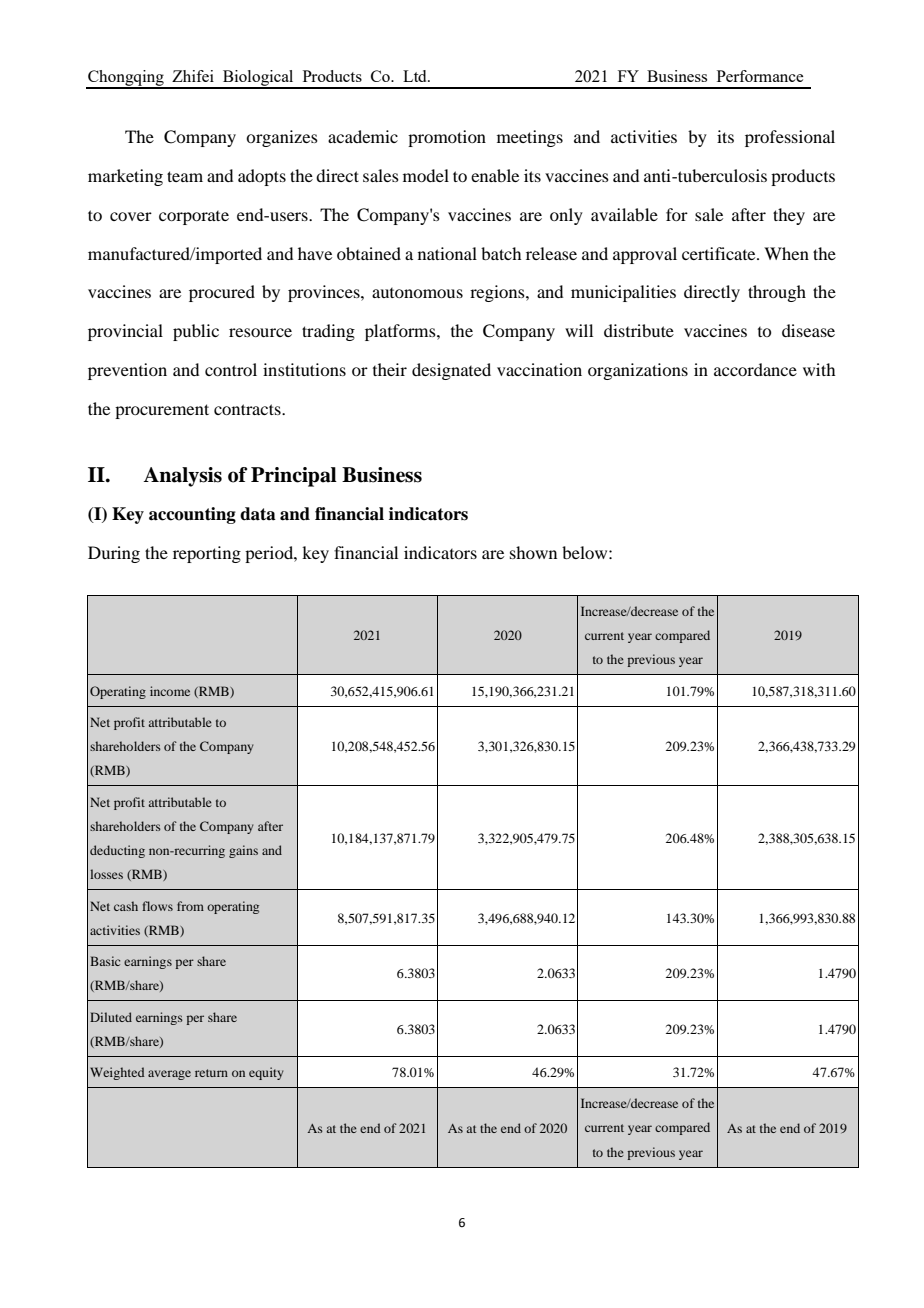 The width and height of the screenshot is (924, 1308). What do you see at coordinates (760, 76) in the screenshot?
I see `Performance` at bounding box center [760, 76].
